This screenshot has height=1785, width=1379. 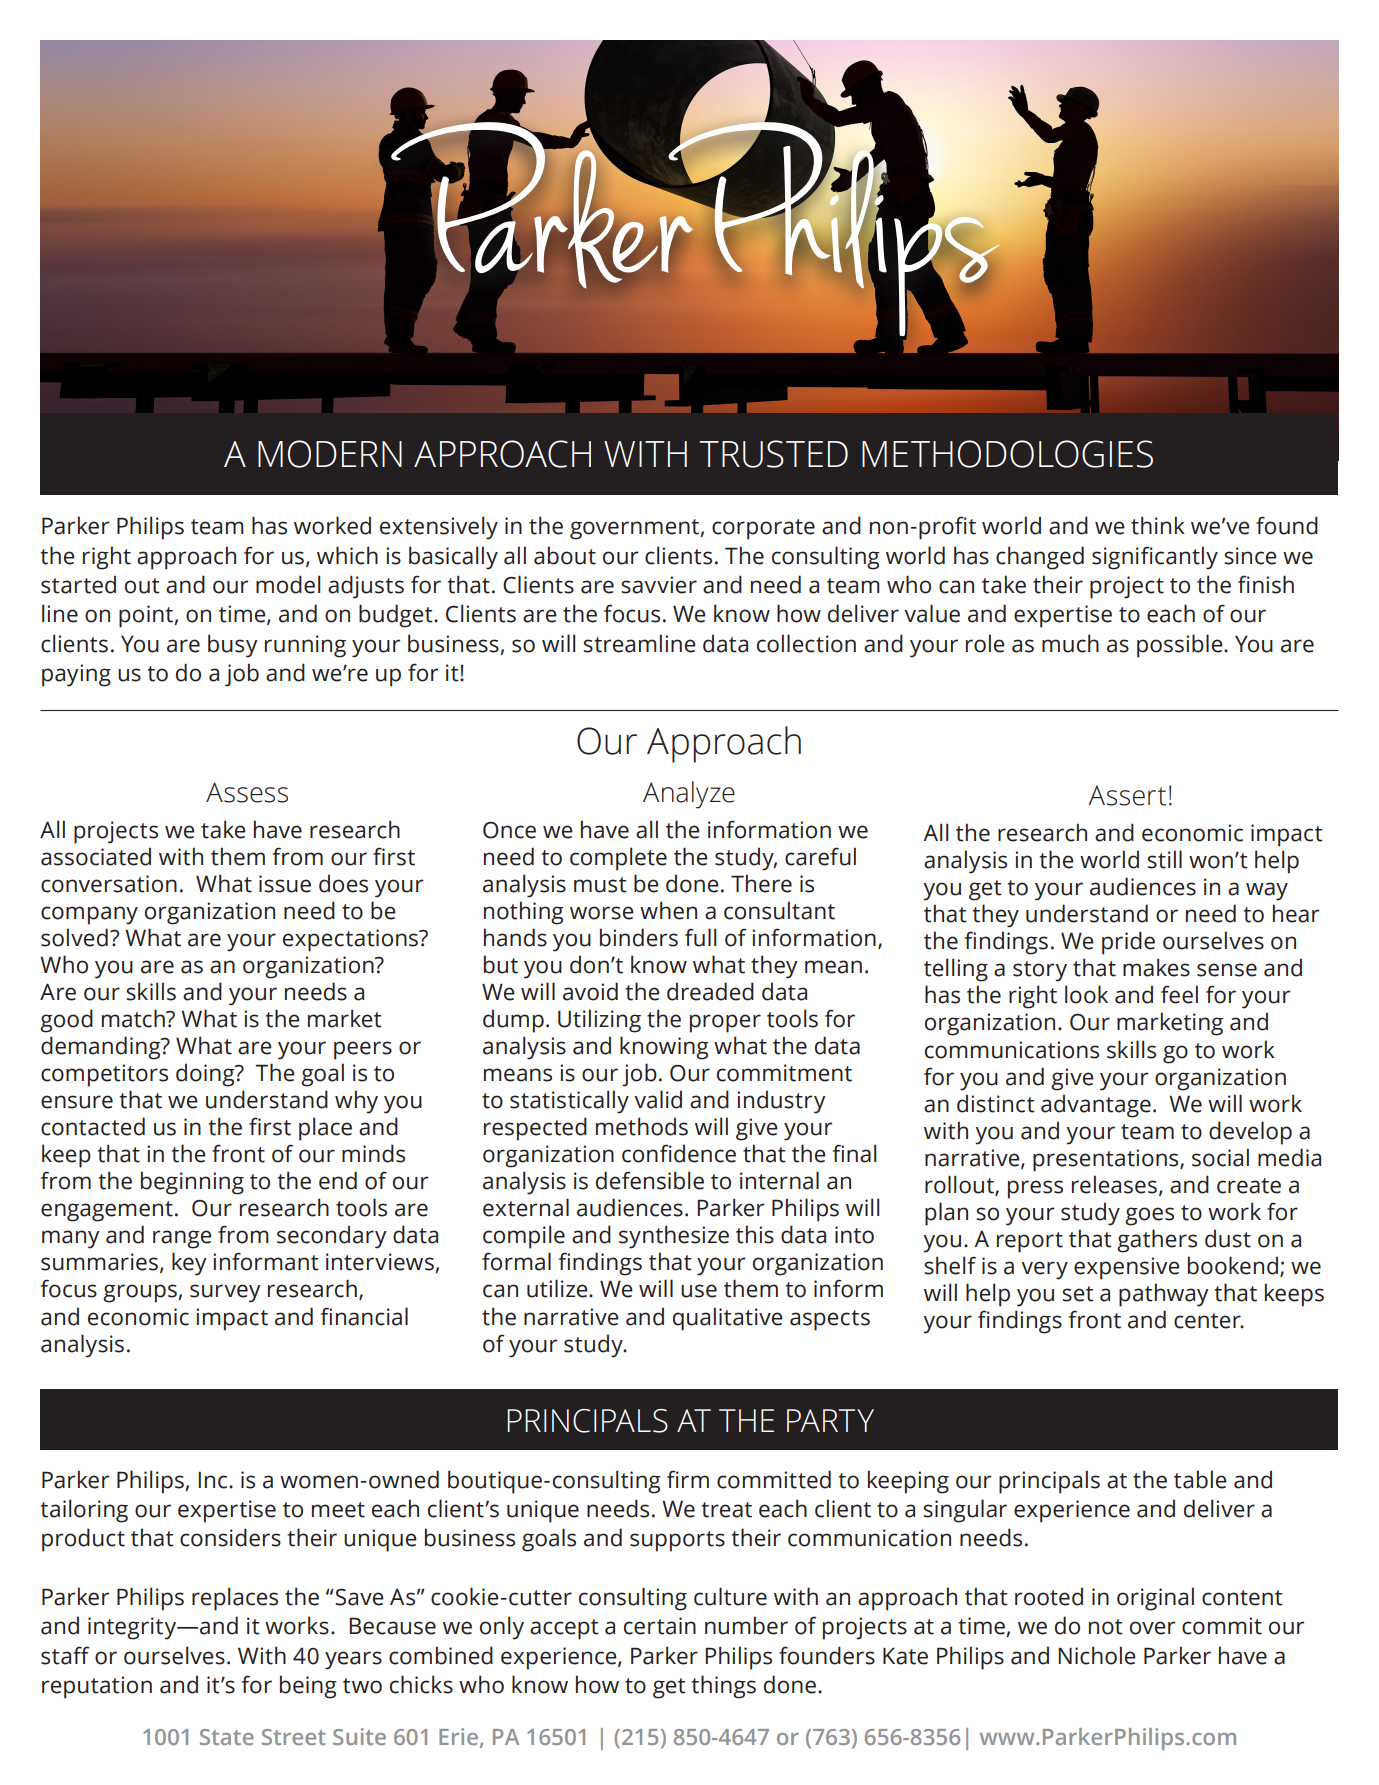 What do you see at coordinates (1096, 1106) in the screenshot?
I see `advantage` at bounding box center [1096, 1106].
